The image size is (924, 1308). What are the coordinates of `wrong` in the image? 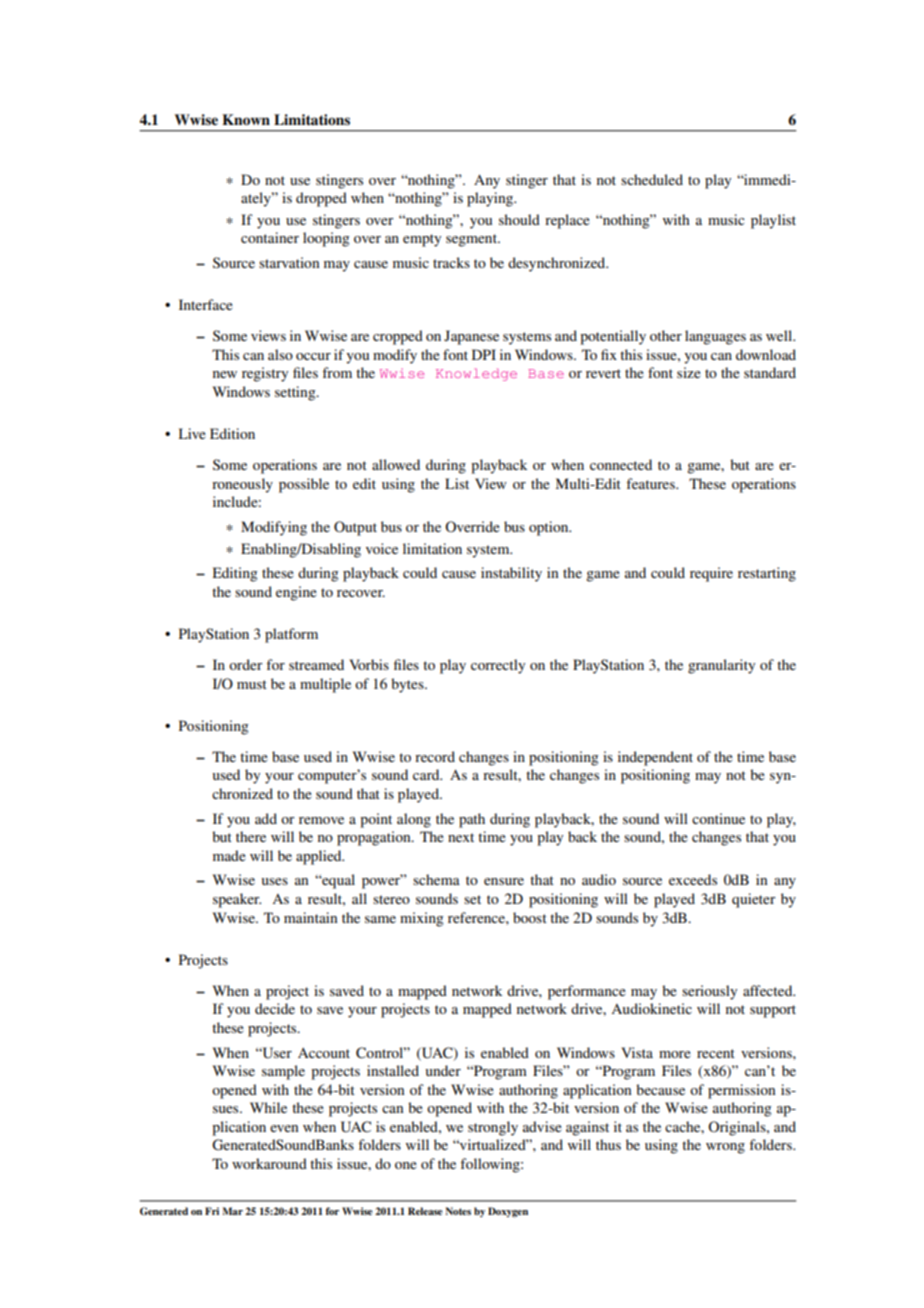 It's located at (725, 1148).
